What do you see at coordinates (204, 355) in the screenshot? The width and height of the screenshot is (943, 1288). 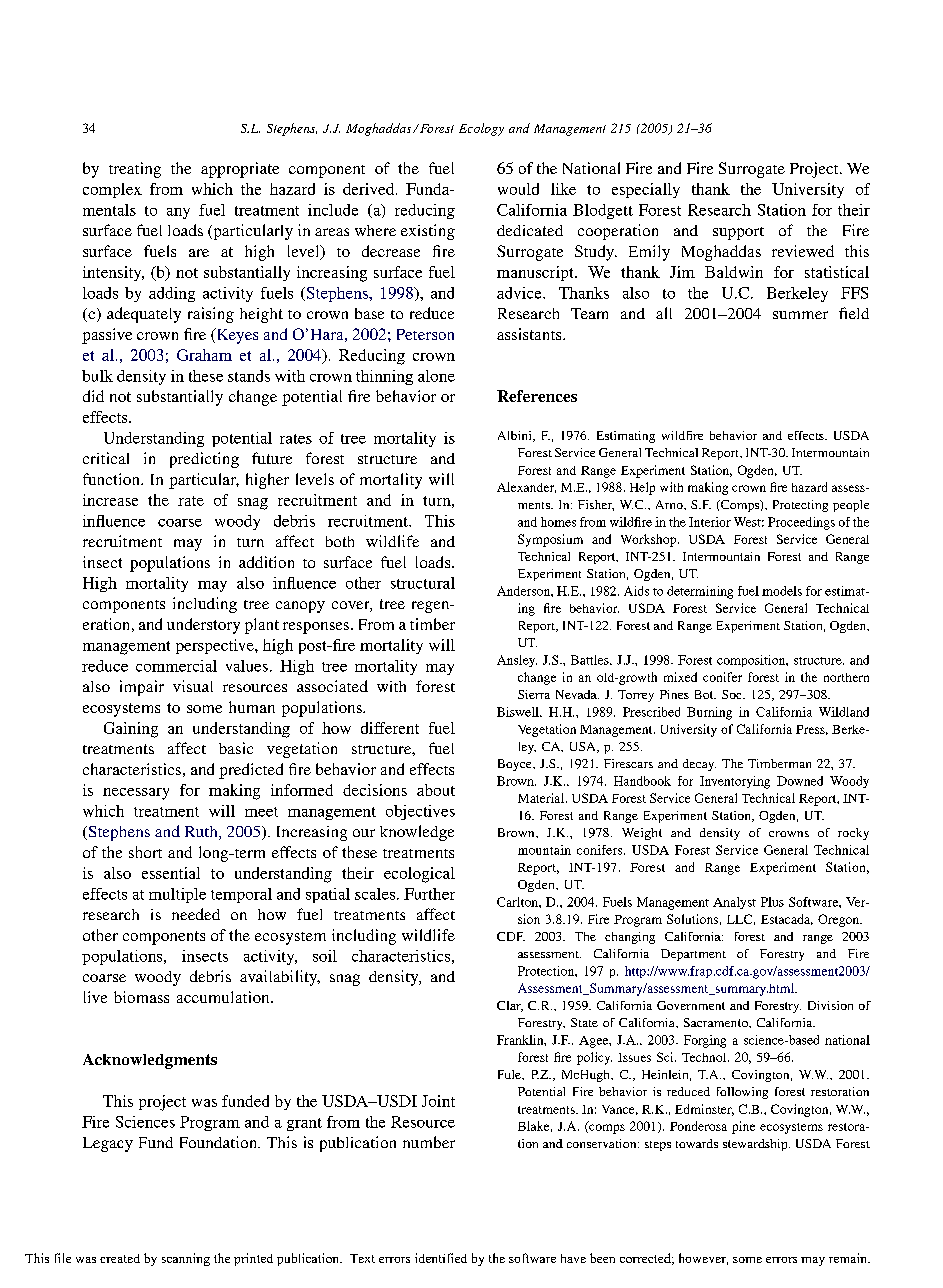 I see `Graham` at bounding box center [204, 355].
